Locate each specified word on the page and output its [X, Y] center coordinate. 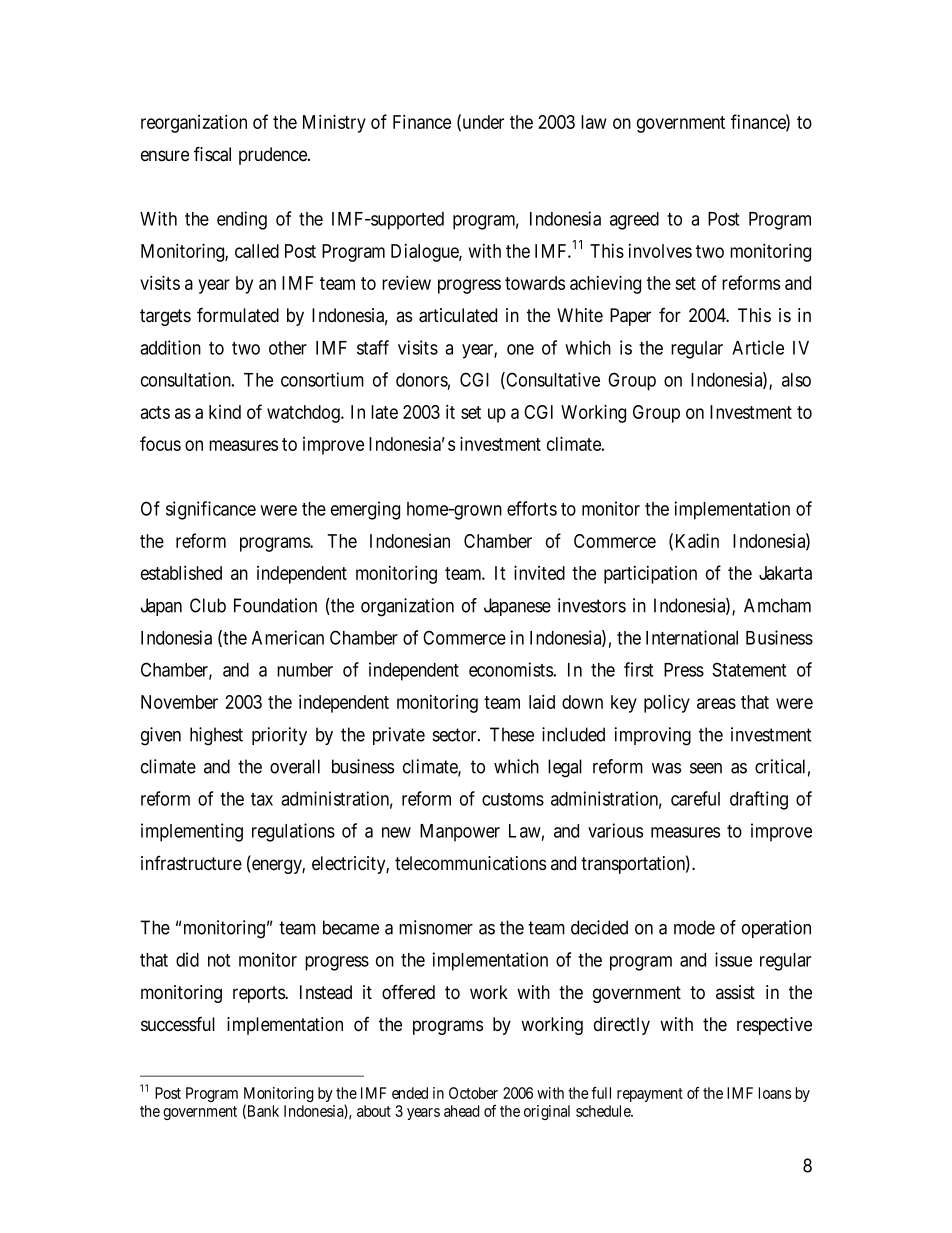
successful [178, 1024]
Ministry [334, 123]
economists [511, 669]
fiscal [212, 154]
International [692, 637]
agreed [634, 221]
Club [208, 605]
